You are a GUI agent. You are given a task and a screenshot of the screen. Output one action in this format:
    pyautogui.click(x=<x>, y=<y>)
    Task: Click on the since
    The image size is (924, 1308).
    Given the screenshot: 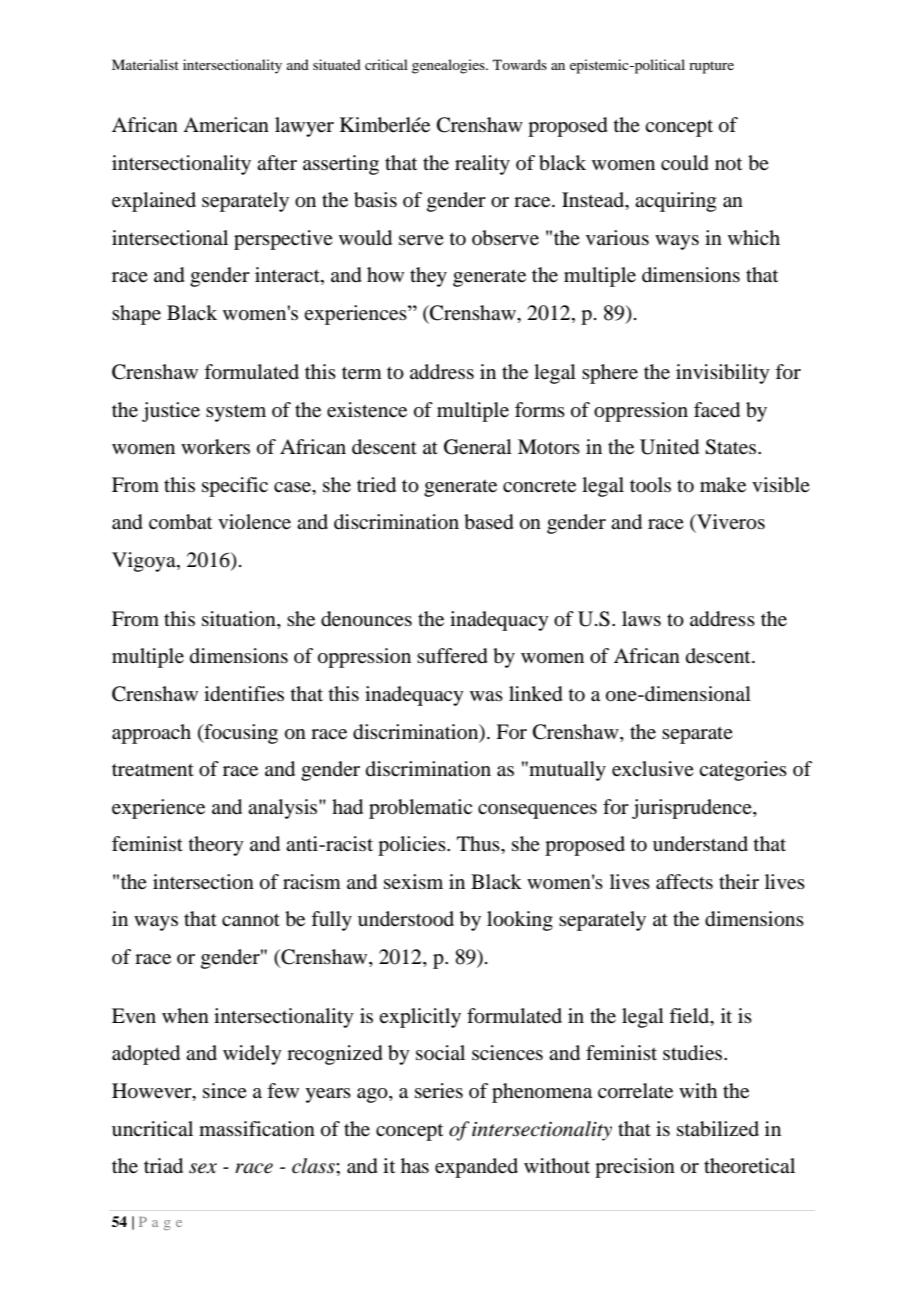 What is the action you would take?
    pyautogui.click(x=225, y=1090)
